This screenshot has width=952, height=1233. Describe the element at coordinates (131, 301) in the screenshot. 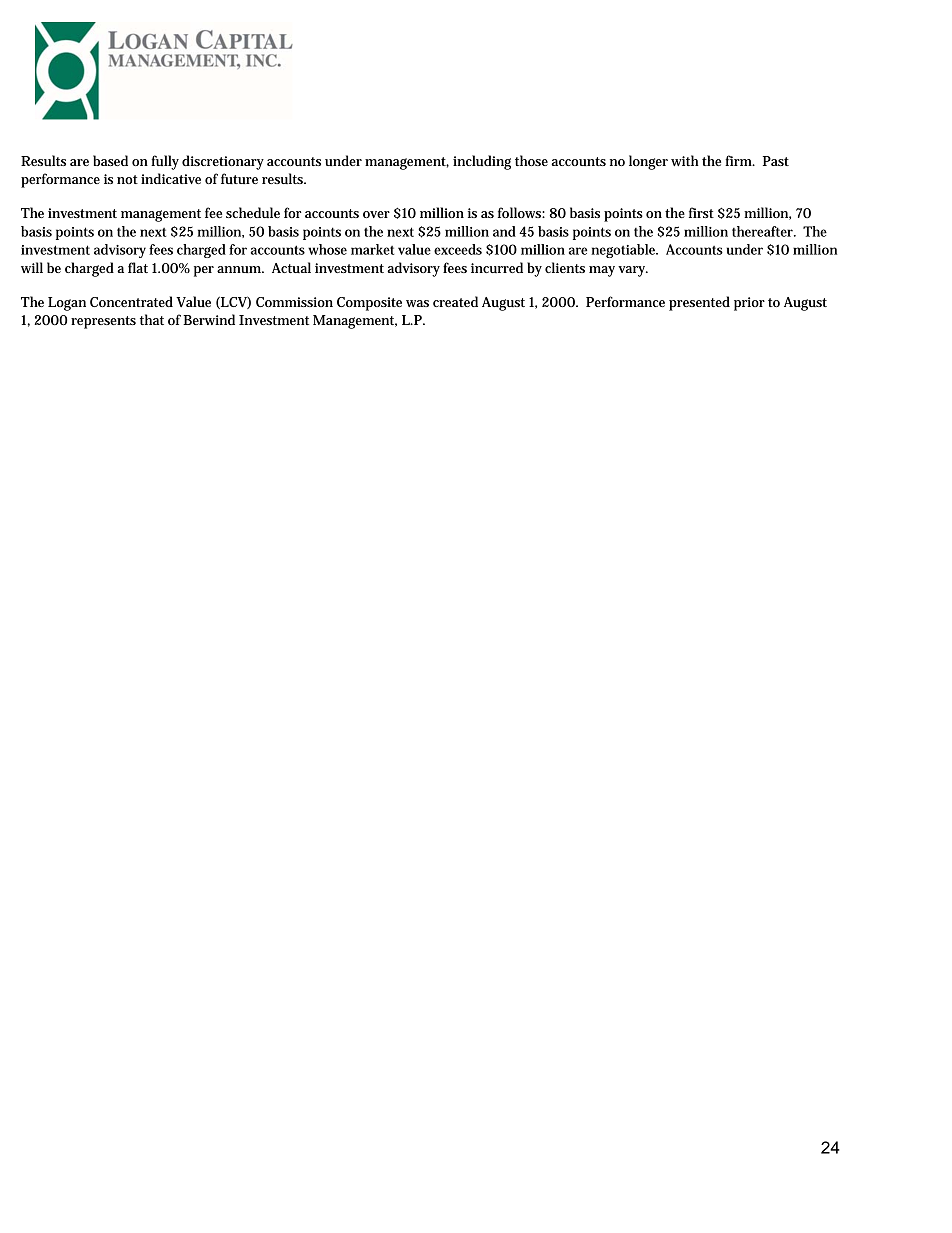

I see `Concentrated` at that location.
